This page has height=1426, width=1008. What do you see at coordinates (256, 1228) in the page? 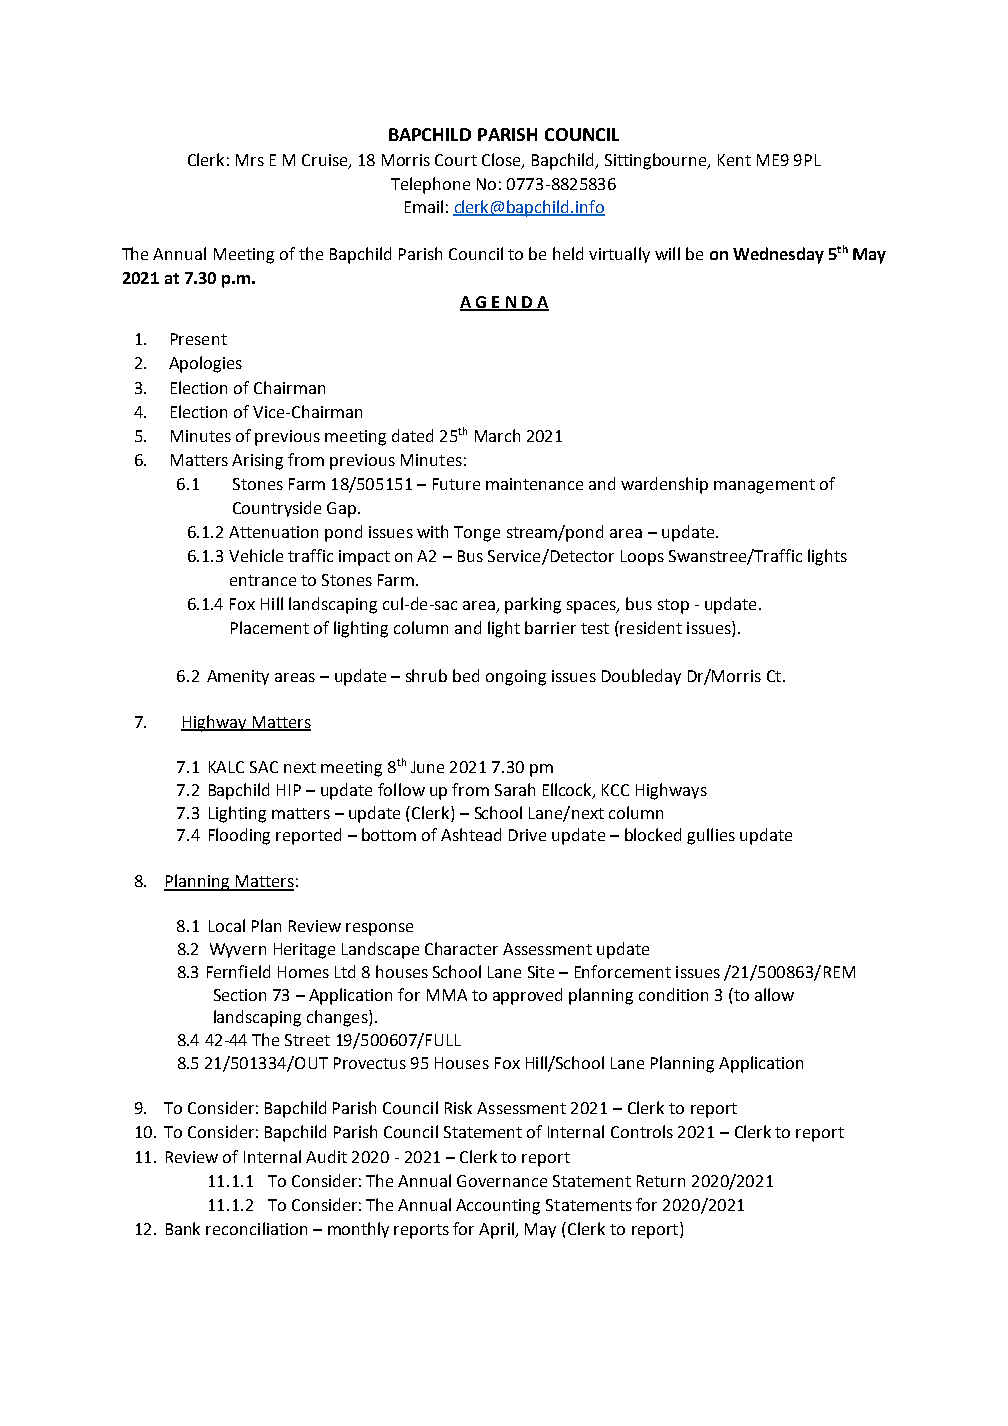
I see `reconciliation` at bounding box center [256, 1228].
